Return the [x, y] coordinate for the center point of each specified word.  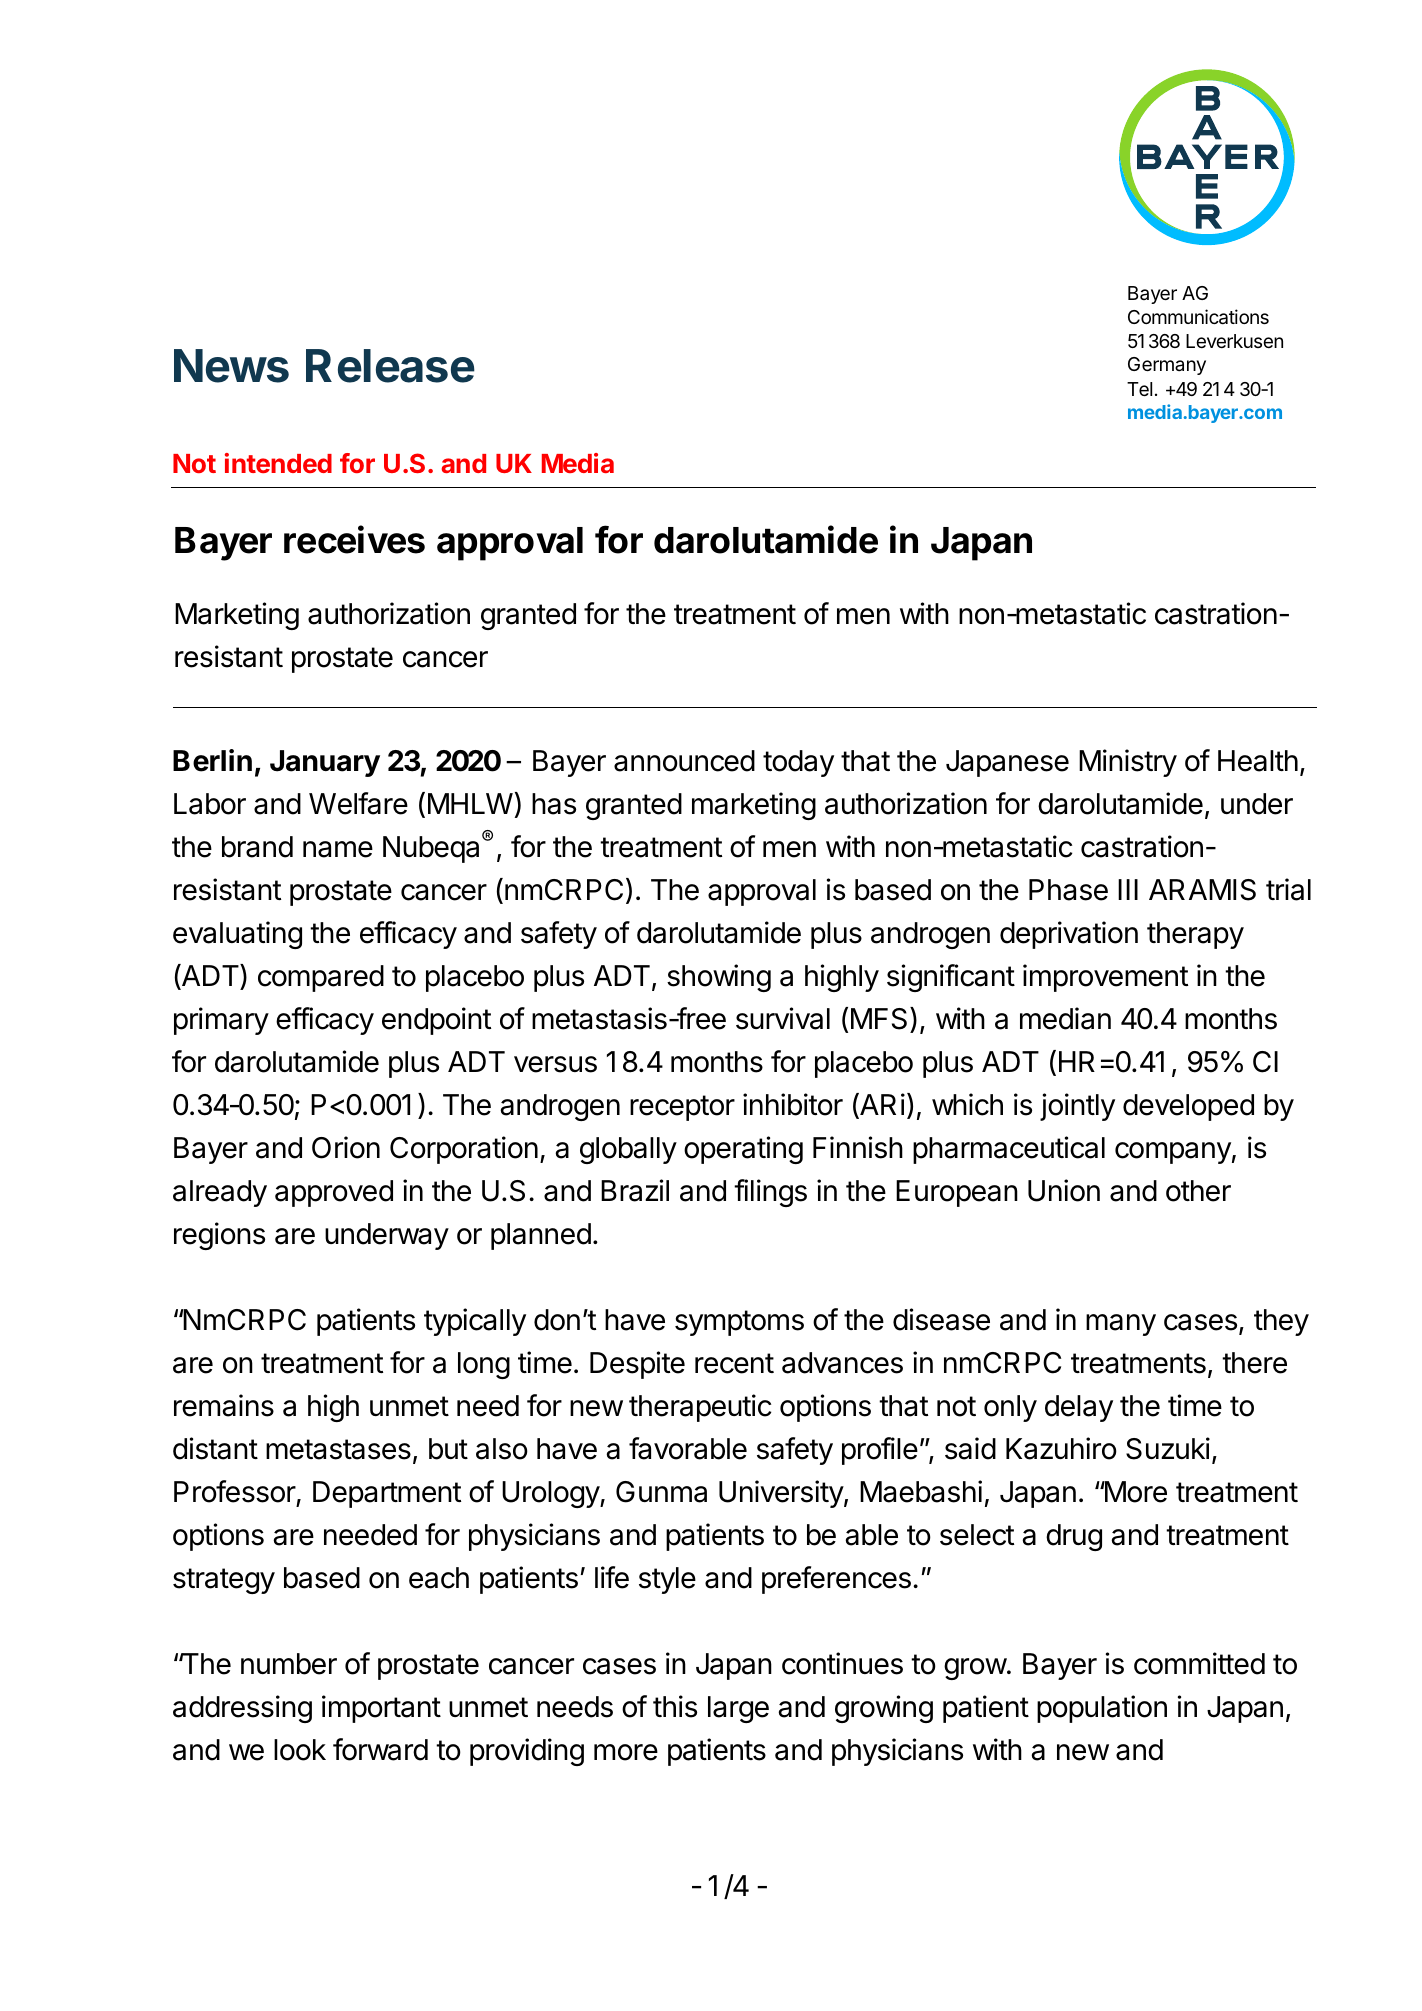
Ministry [1128, 763]
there [1254, 1363]
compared [321, 978]
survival [783, 1018]
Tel [1139, 389]
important [381, 1709]
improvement [1105, 978]
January [325, 763]
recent [734, 1363]
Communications [1198, 317]
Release [390, 366]
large [738, 1709]
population [1102, 1709]
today [798, 763]
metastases [338, 1449]
